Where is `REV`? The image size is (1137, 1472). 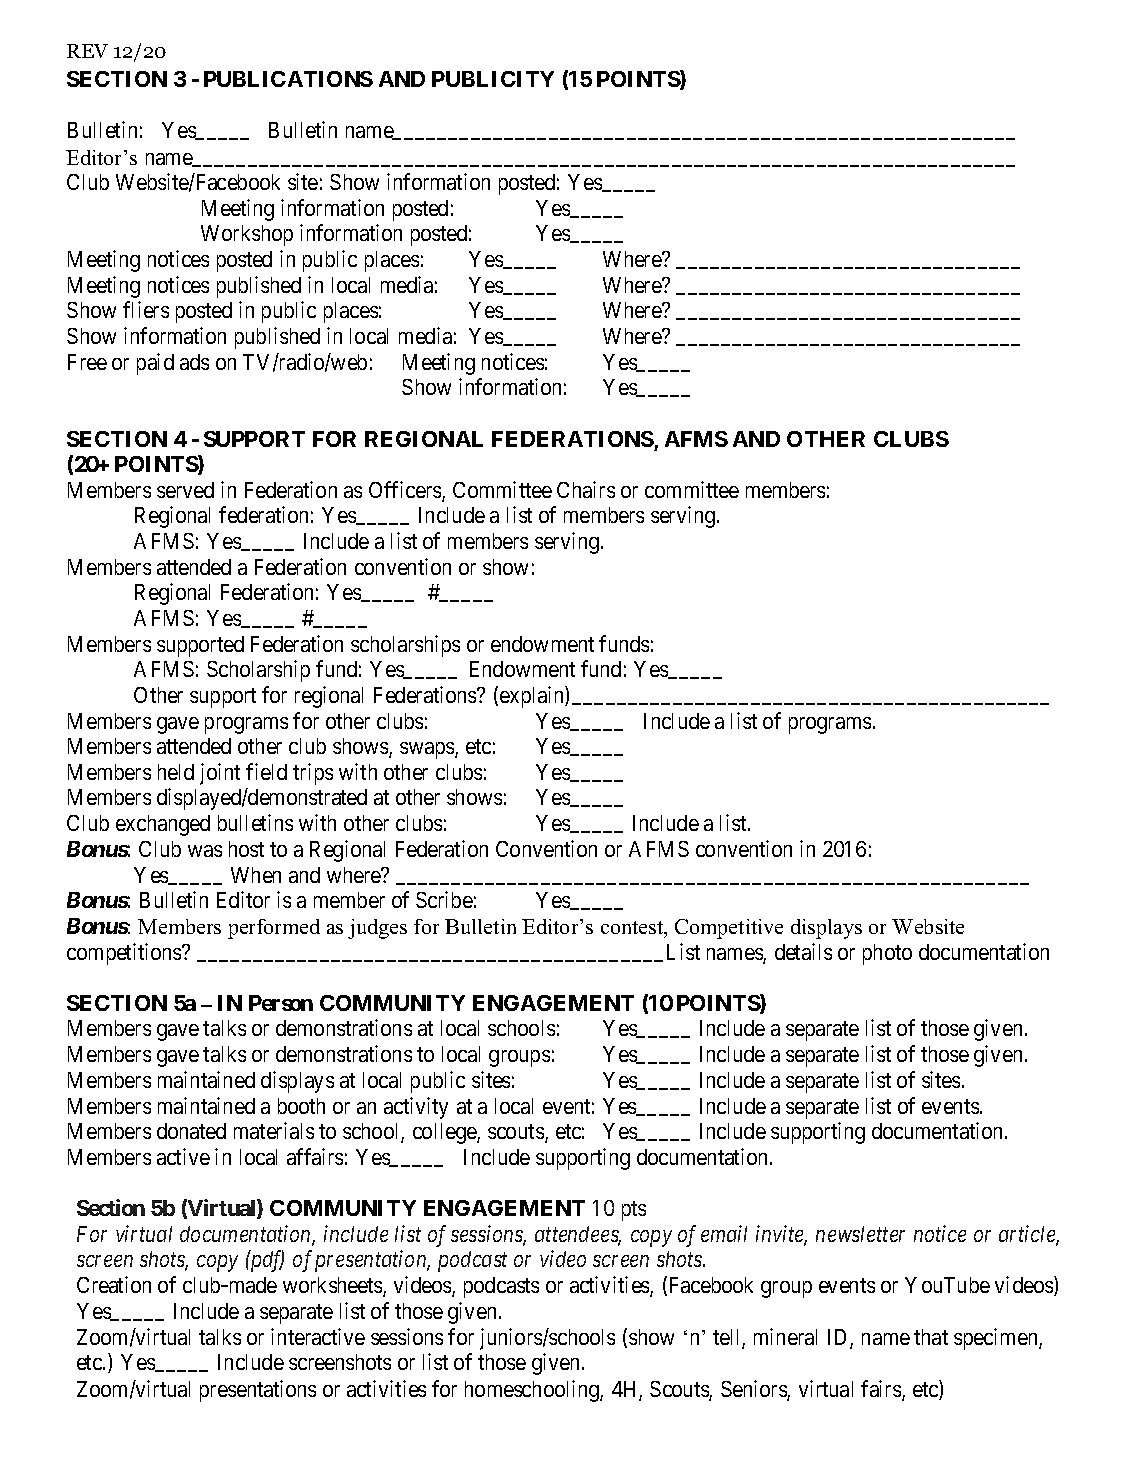
REV is located at coordinates (87, 51).
